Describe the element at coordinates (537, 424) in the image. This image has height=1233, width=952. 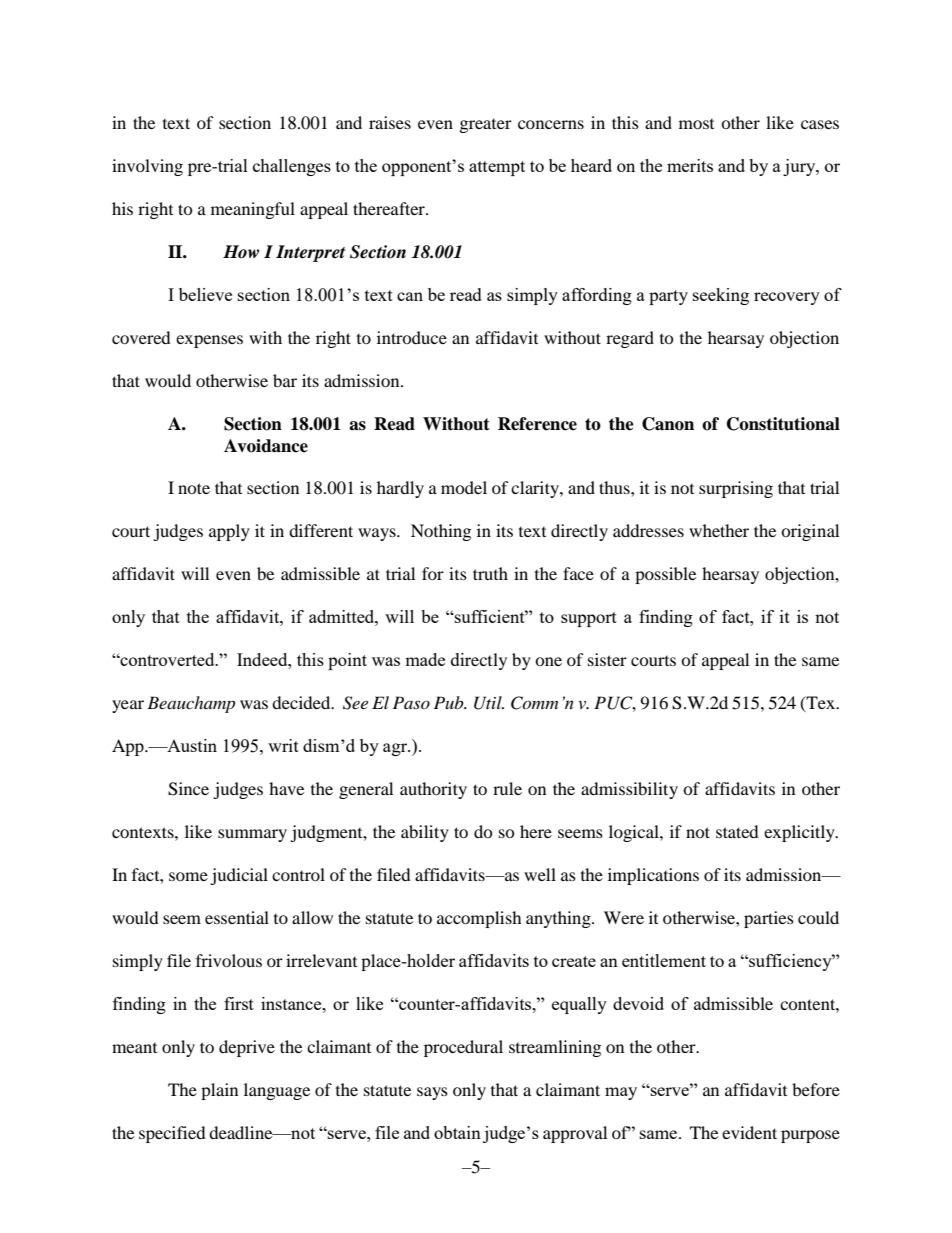
I see `Reference` at that location.
